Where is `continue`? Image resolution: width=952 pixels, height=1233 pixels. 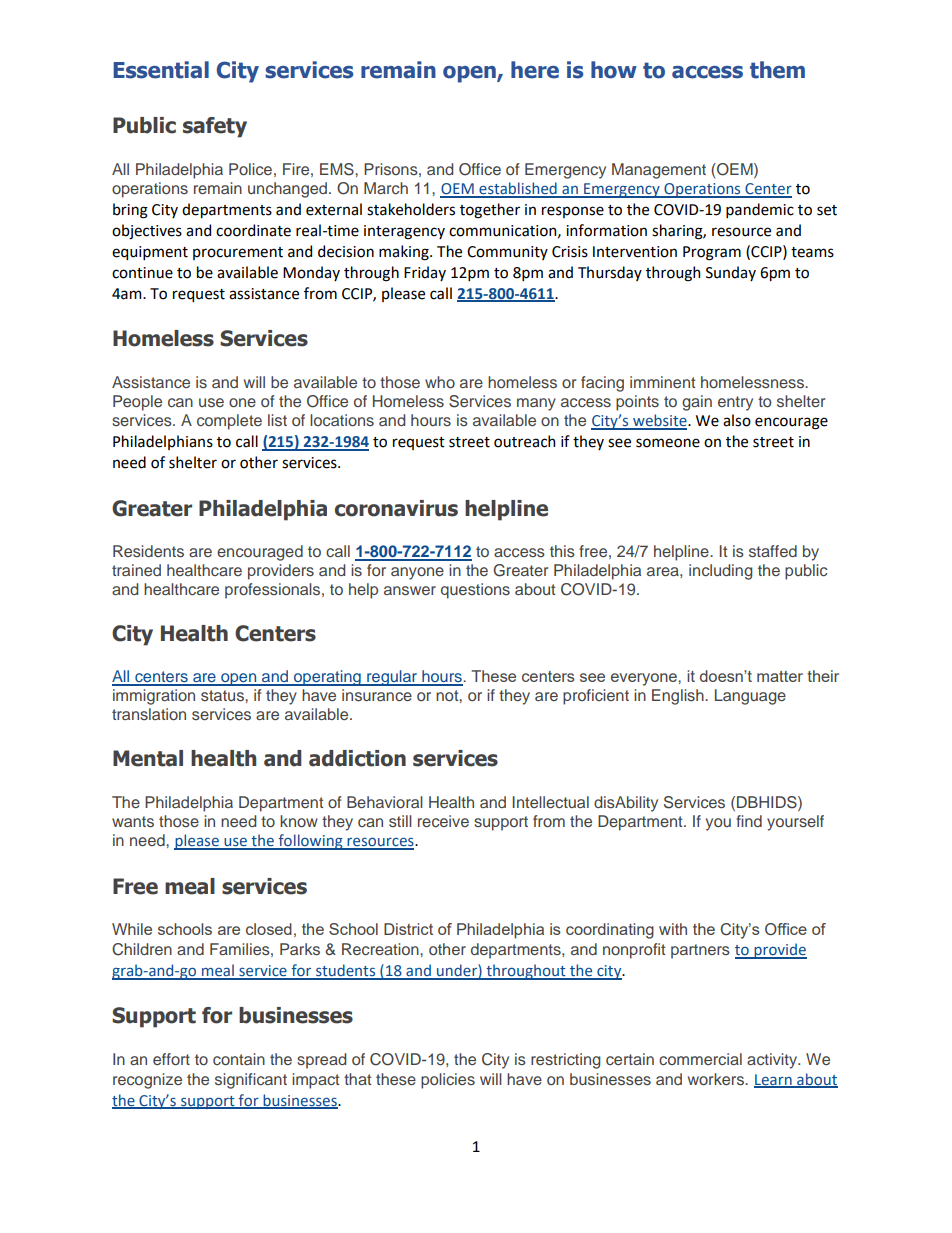 continue is located at coordinates (142, 273).
